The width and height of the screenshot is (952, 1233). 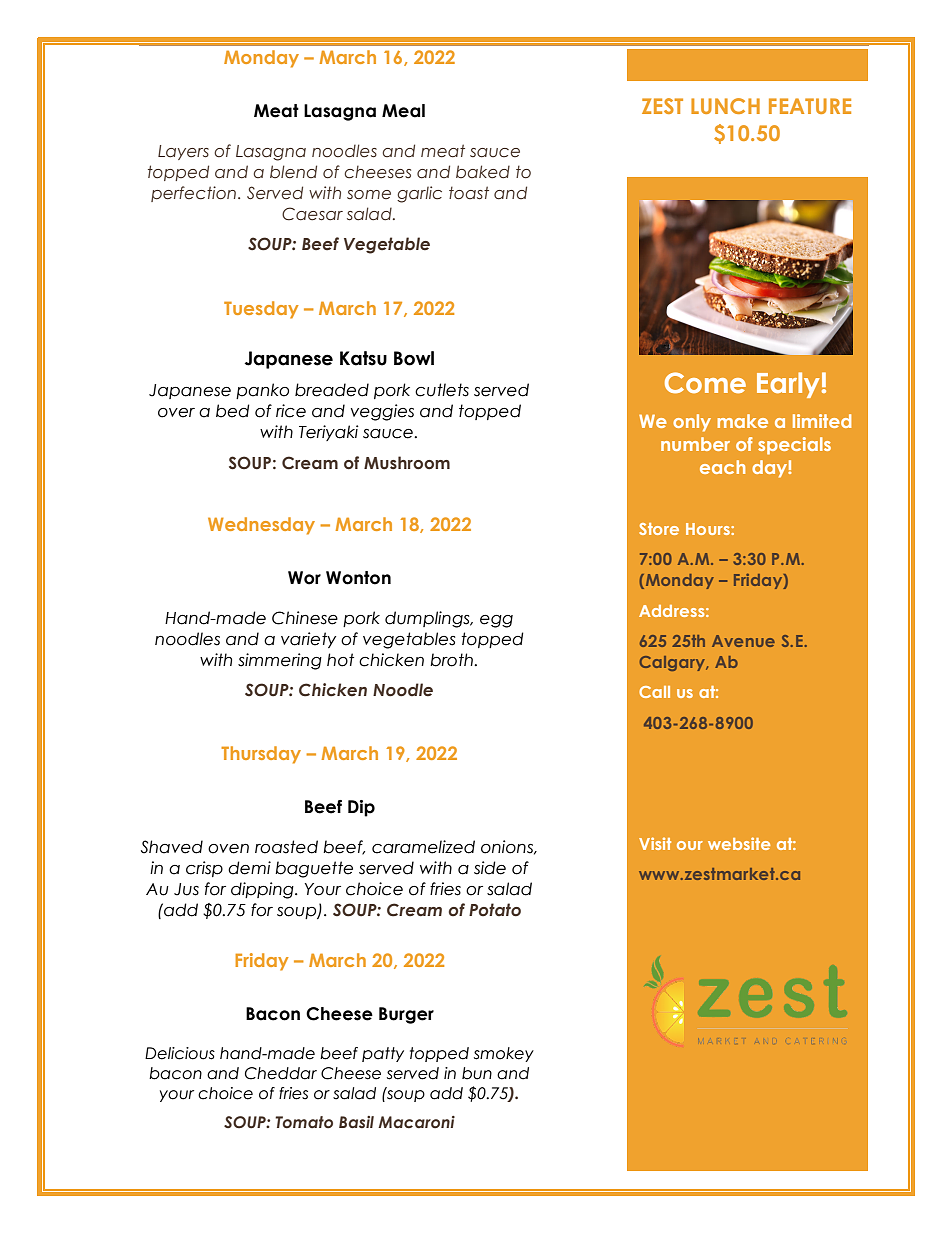 I want to click on blend, so click(x=293, y=172).
